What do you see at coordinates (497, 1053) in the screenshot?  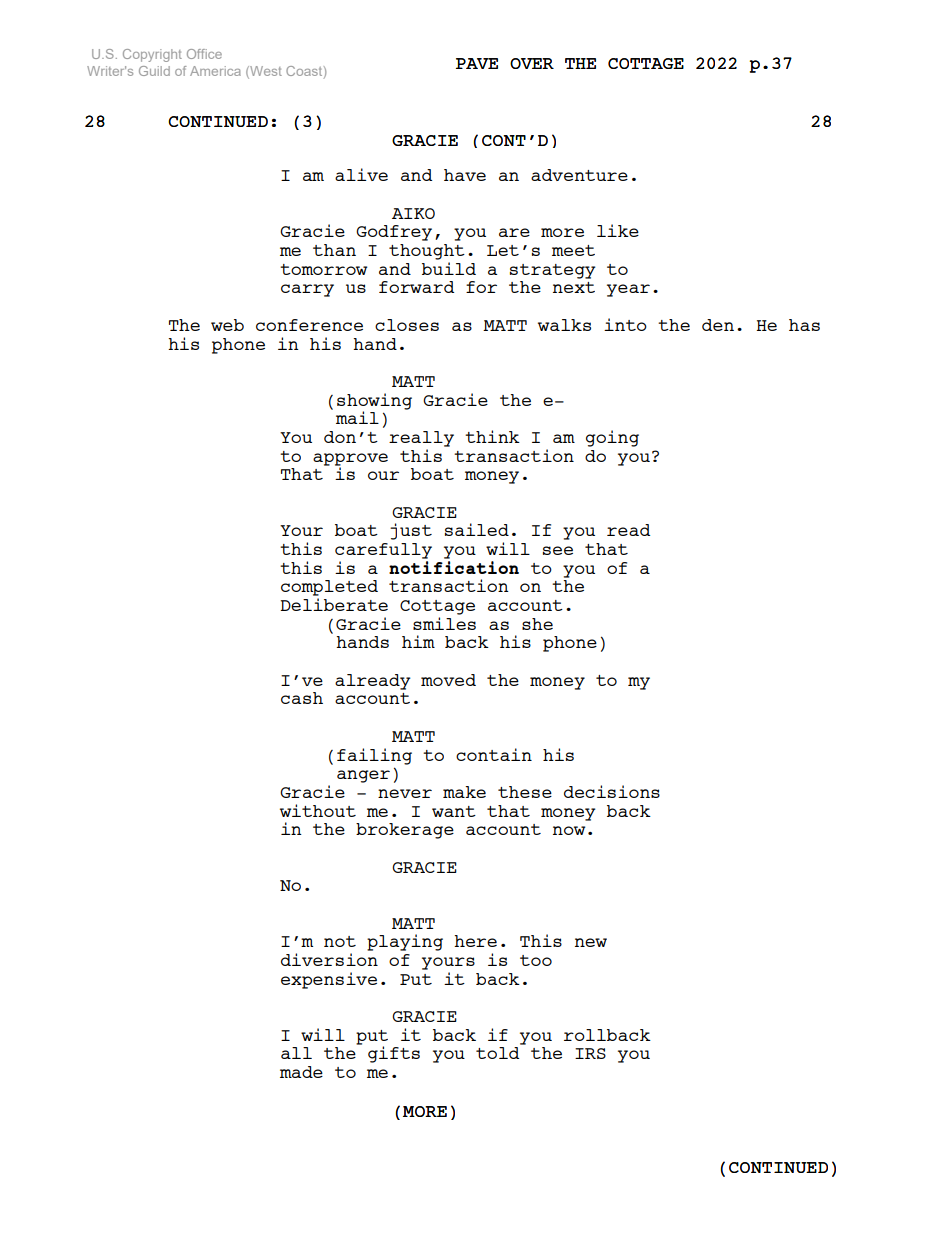 I see `told` at bounding box center [497, 1053].
